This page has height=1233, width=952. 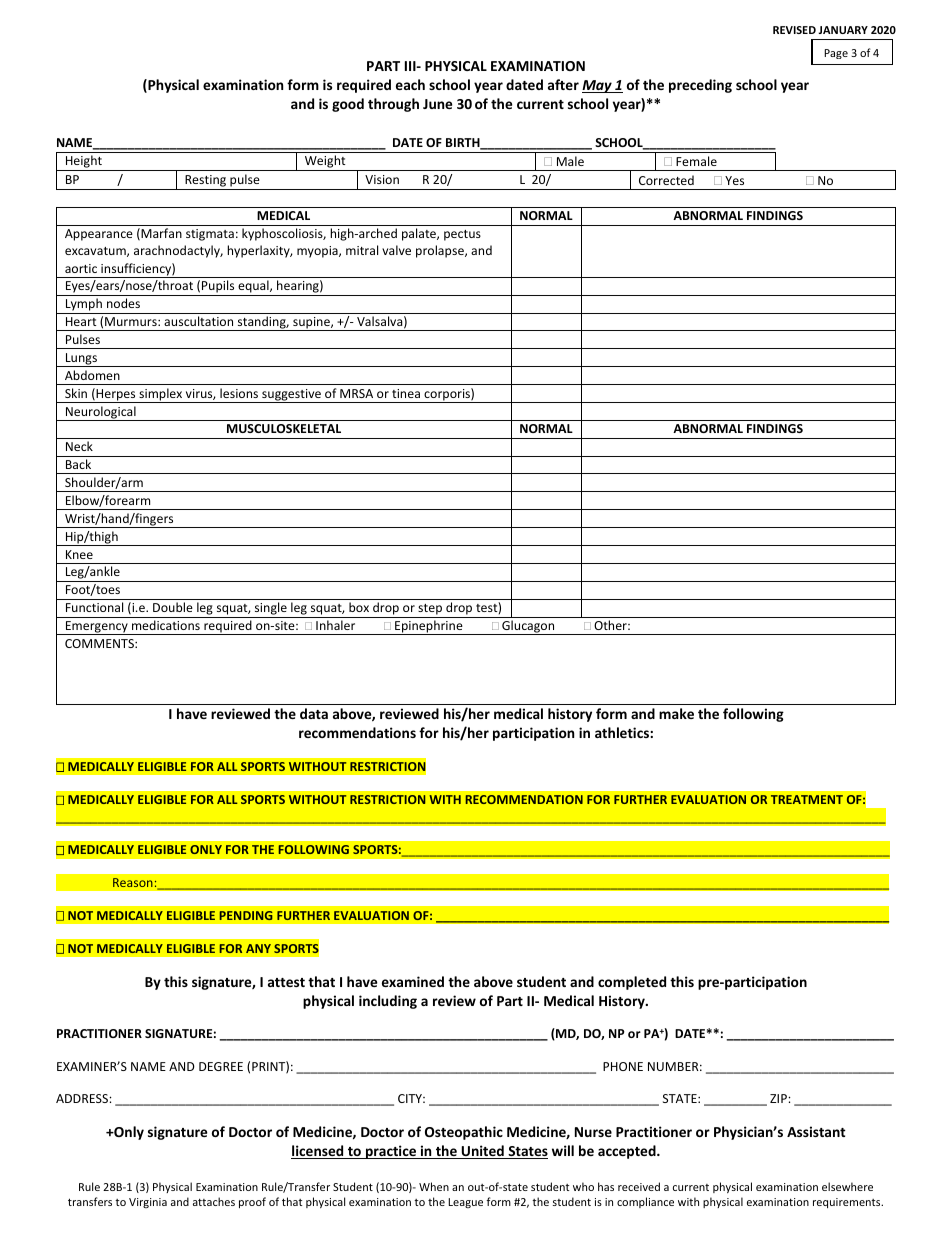 I want to click on Pupils, so click(x=218, y=288).
